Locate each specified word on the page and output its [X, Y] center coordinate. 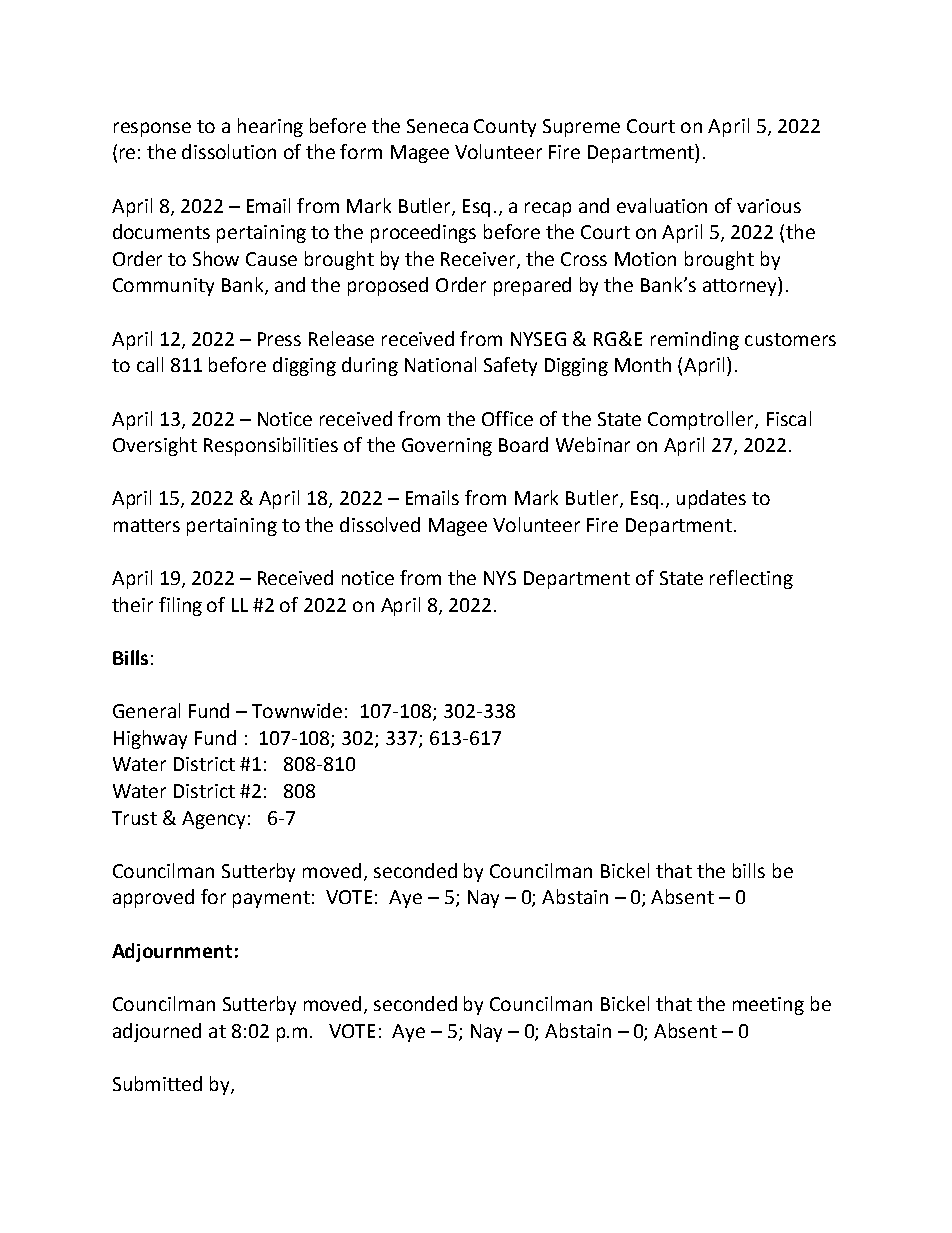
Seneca [437, 126]
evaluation [662, 205]
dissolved [380, 524]
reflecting [751, 579]
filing [180, 606]
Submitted [157, 1083]
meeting [768, 1006]
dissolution [229, 151]
